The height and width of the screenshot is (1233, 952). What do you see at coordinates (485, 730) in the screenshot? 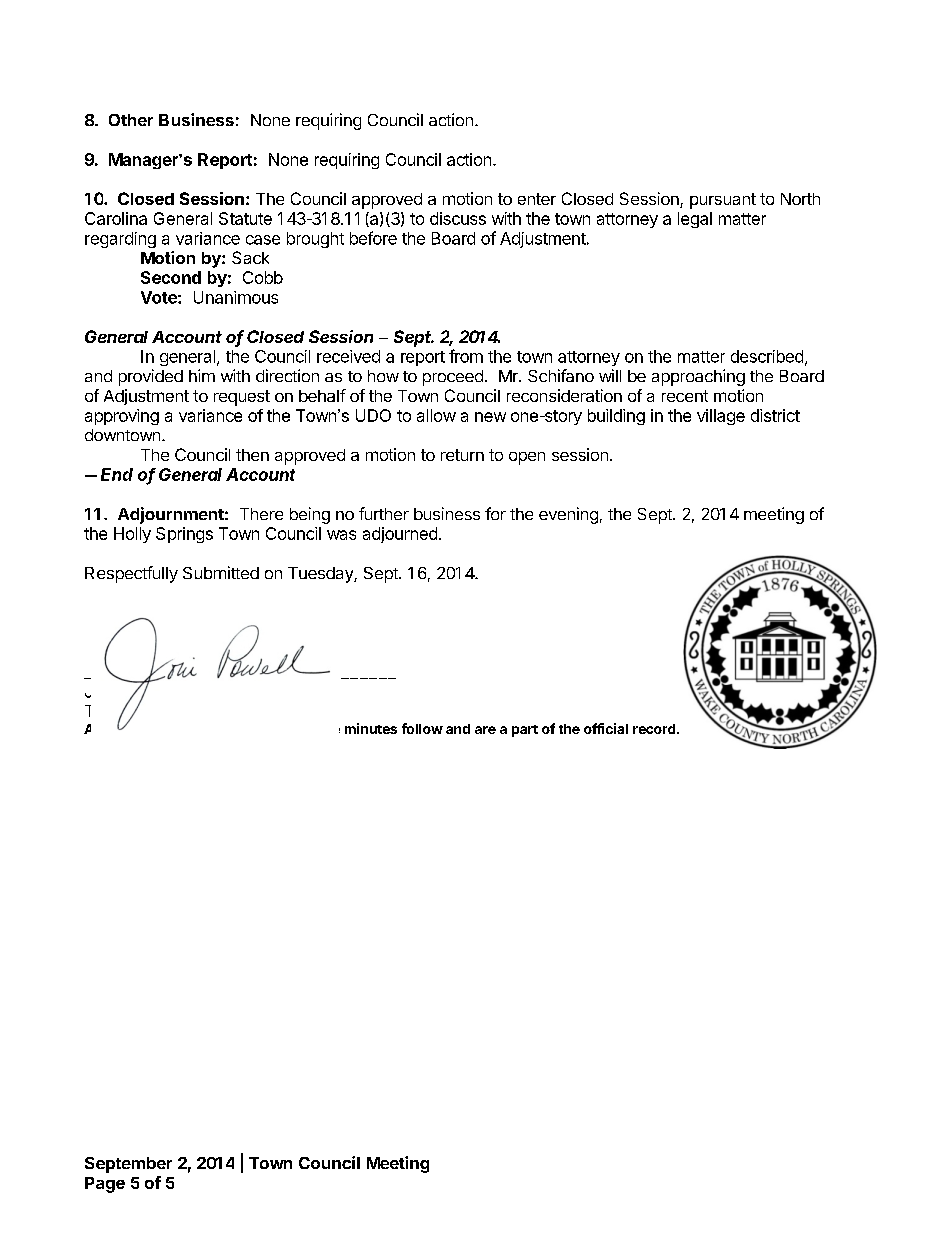
I see `are` at bounding box center [485, 730].
